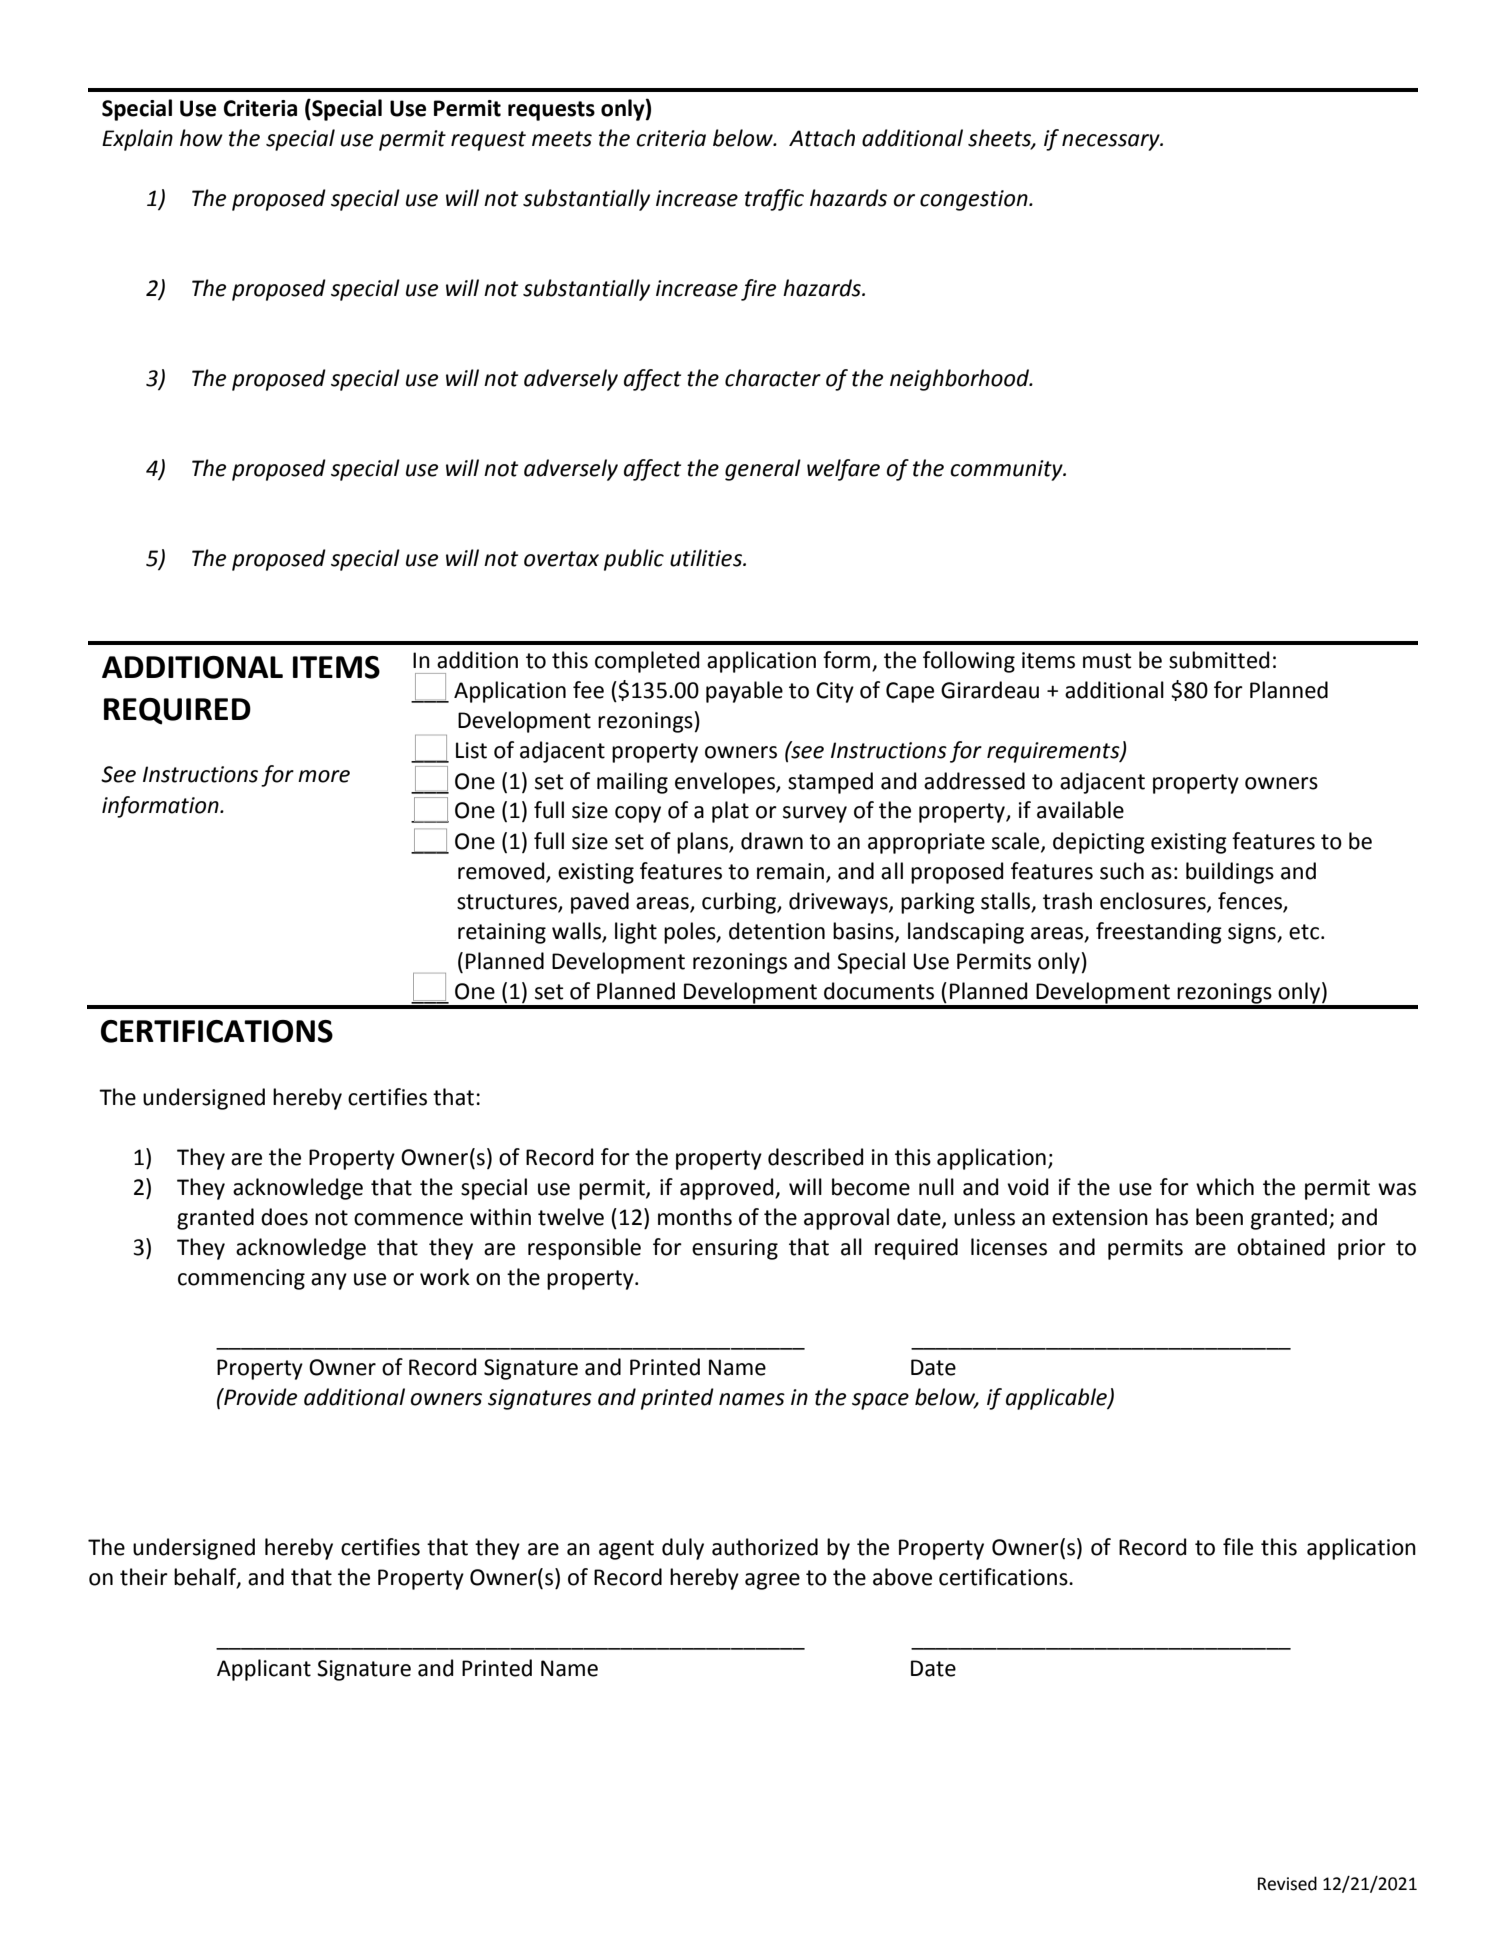  Describe the element at coordinates (329, 1281) in the document. I see `any` at that location.
